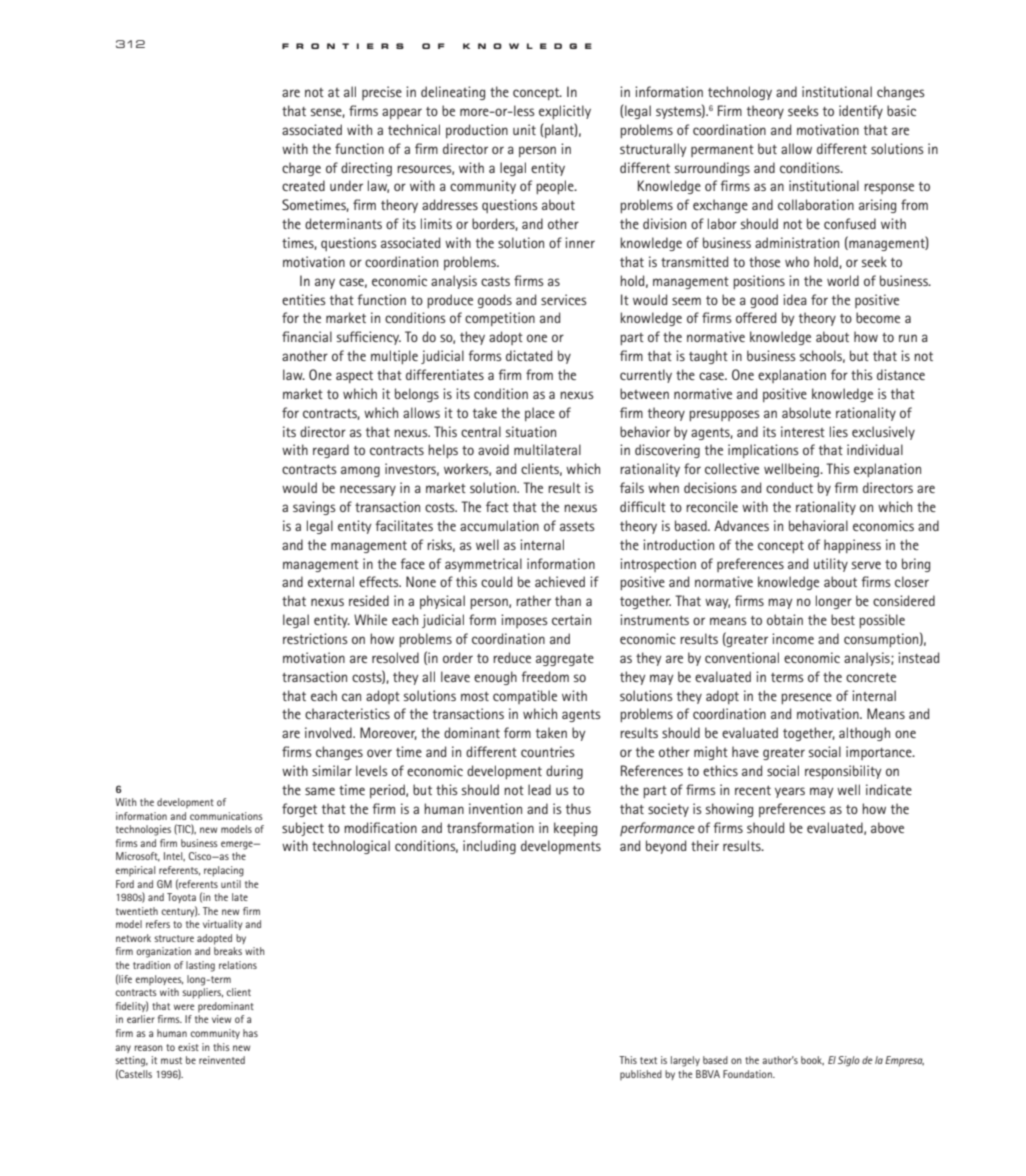 Image resolution: width=1026 pixels, height=1176 pixels. Describe the element at coordinates (331, 451) in the screenshot. I see `regard` at that location.
